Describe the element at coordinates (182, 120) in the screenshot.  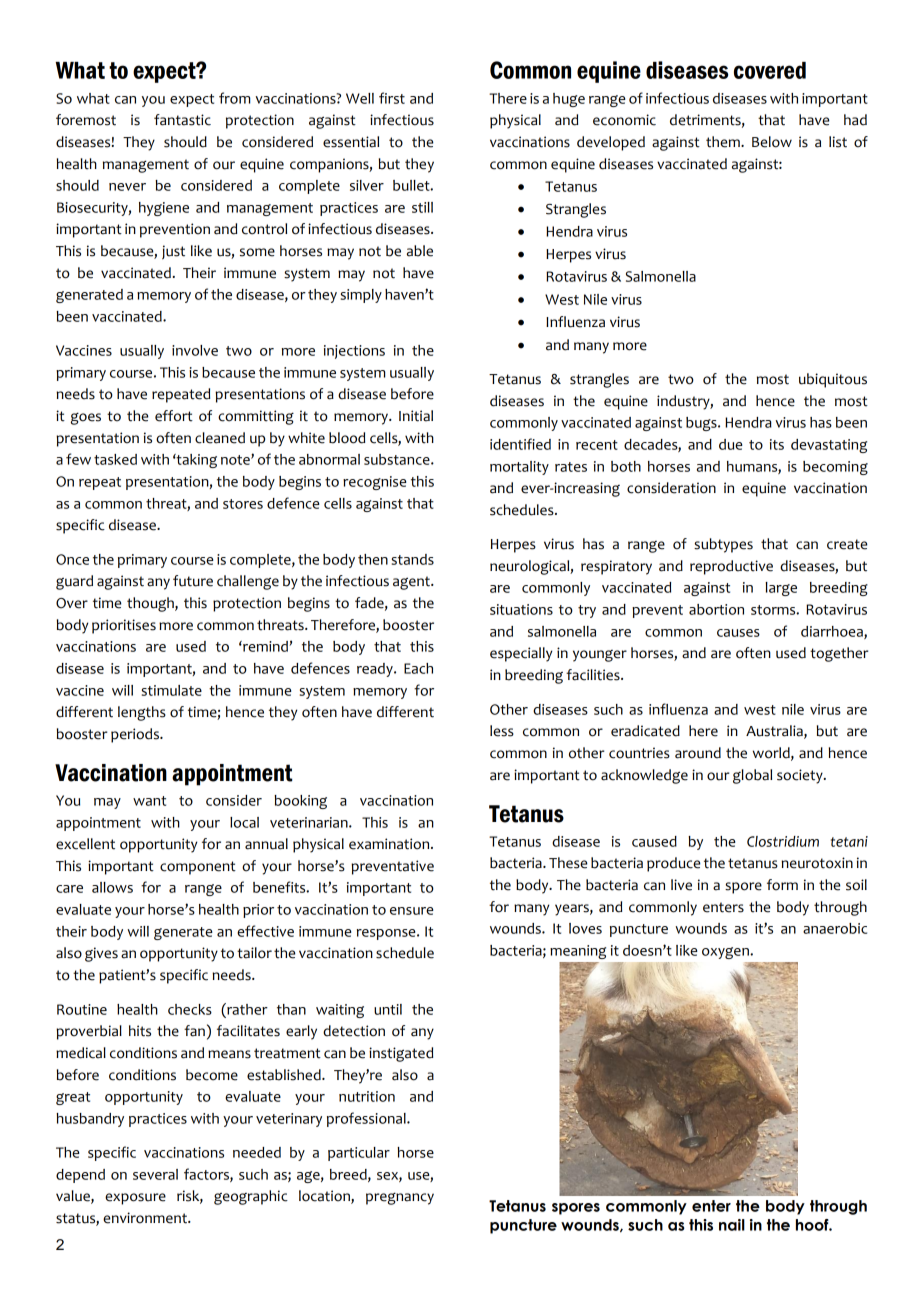
I see `fantastic` at that location.
